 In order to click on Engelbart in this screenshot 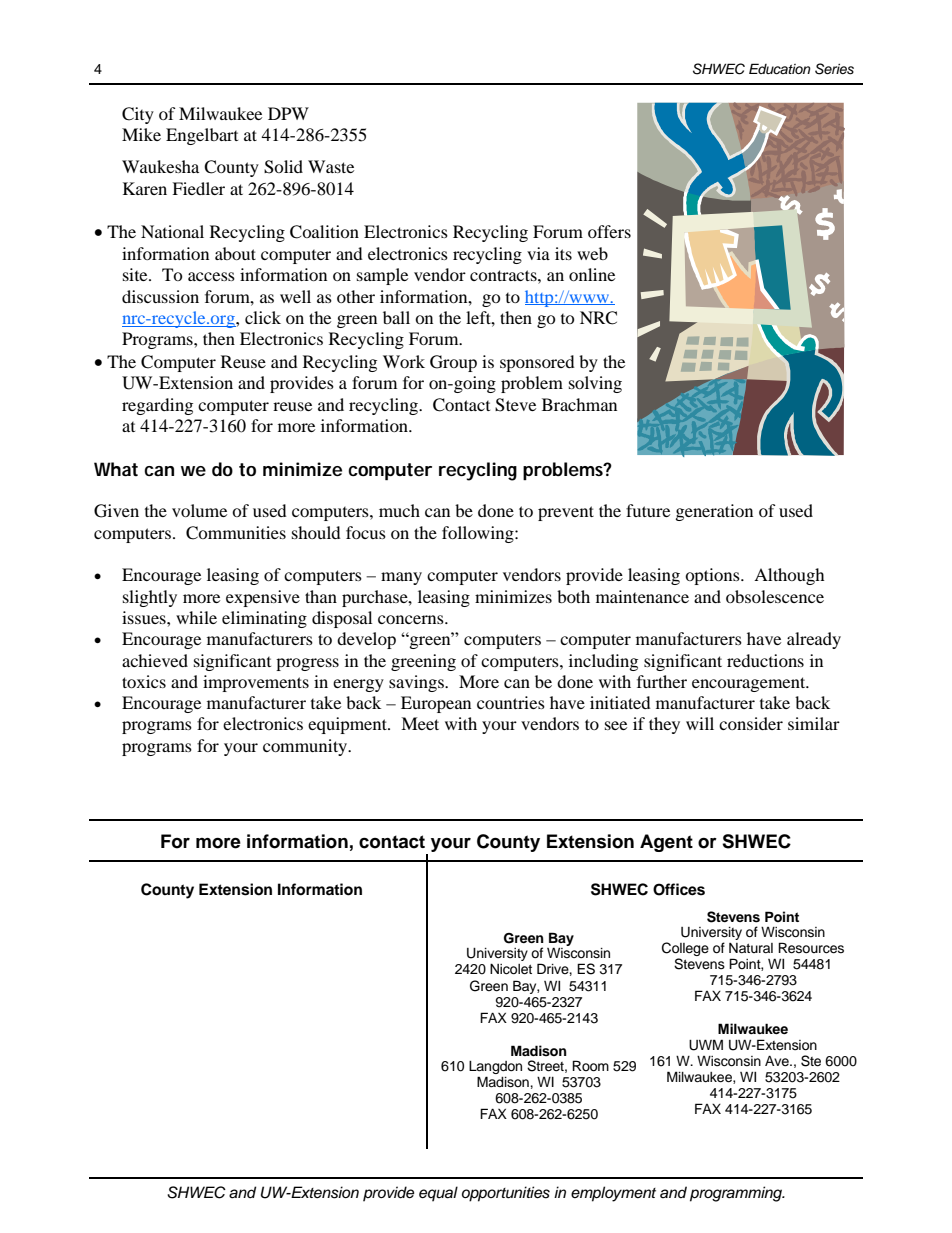, I will do `click(202, 136)`.
